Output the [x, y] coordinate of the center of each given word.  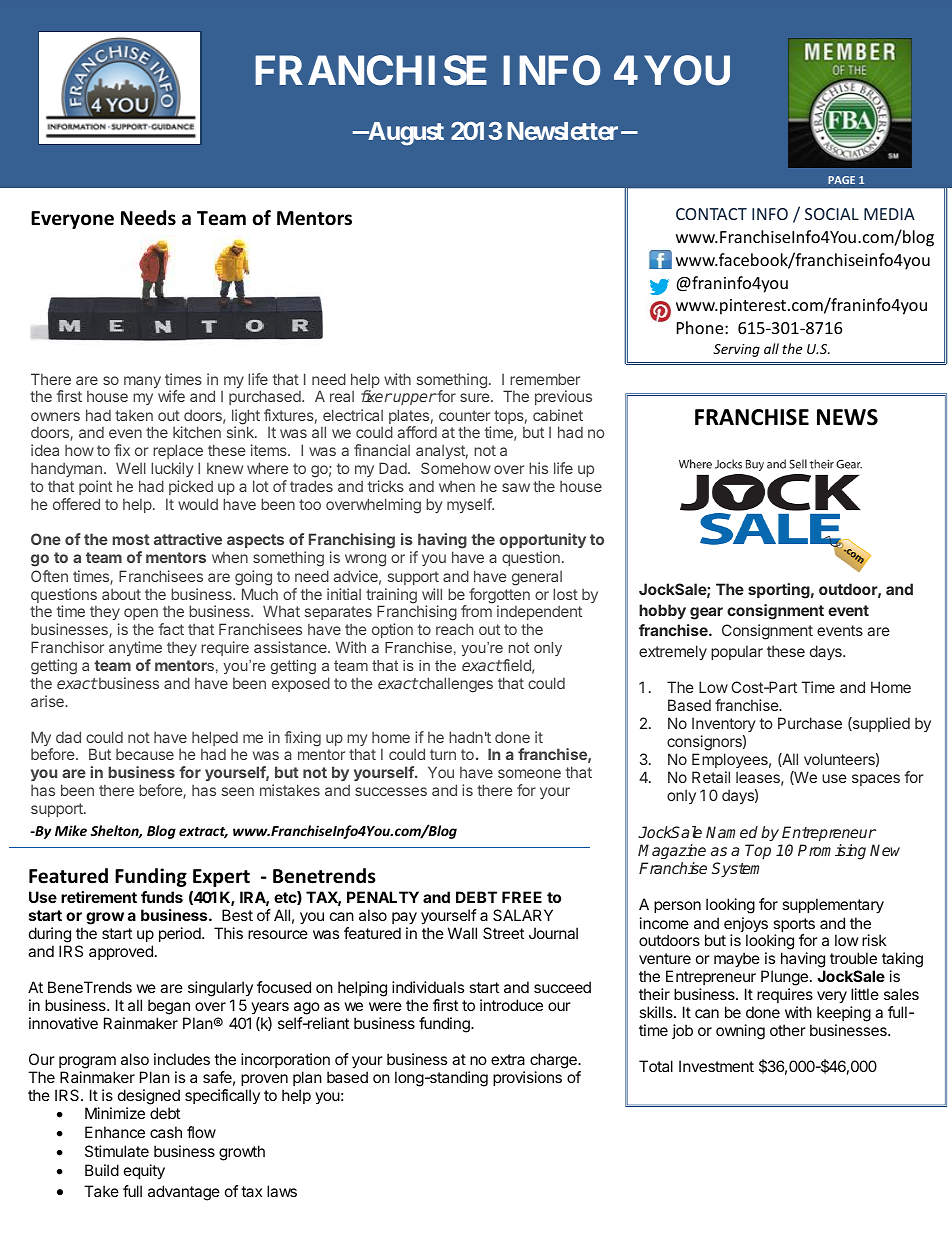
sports [794, 926]
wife [171, 396]
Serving [736, 350]
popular [737, 652]
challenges [455, 685]
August [405, 134]
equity [144, 1172]
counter [464, 415]
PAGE [841, 180]
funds [162, 897]
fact [171, 629]
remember [545, 379]
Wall [462, 933]
